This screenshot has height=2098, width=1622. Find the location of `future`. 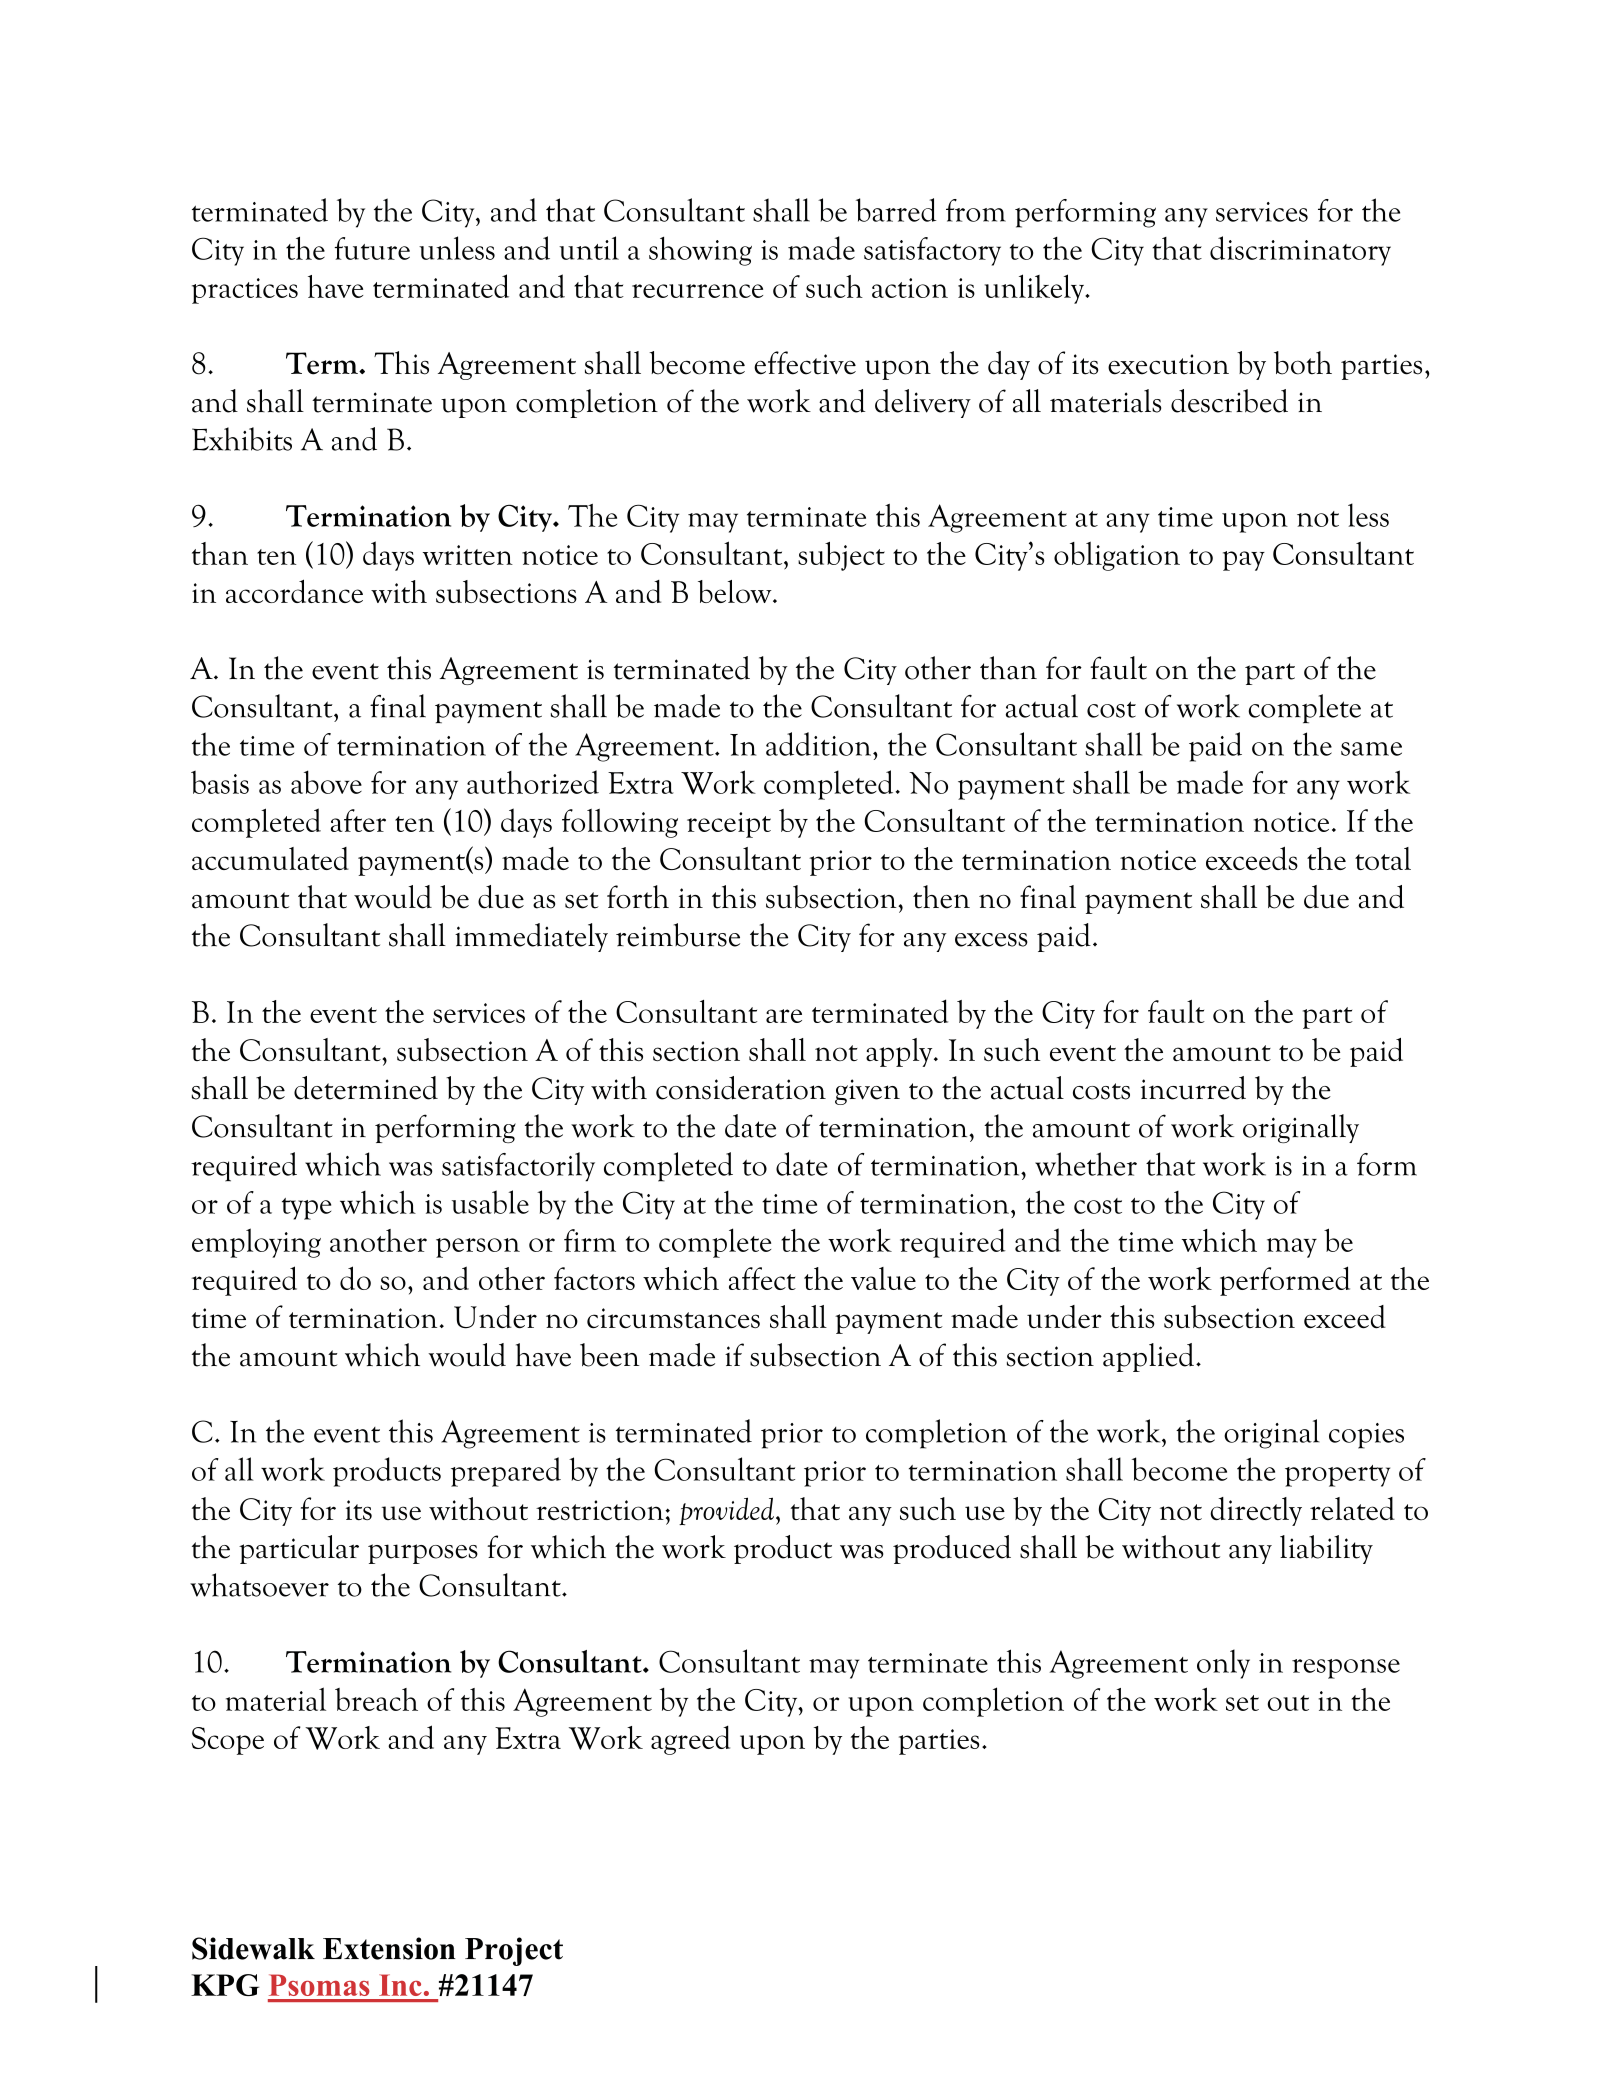

future is located at coordinates (372, 248).
